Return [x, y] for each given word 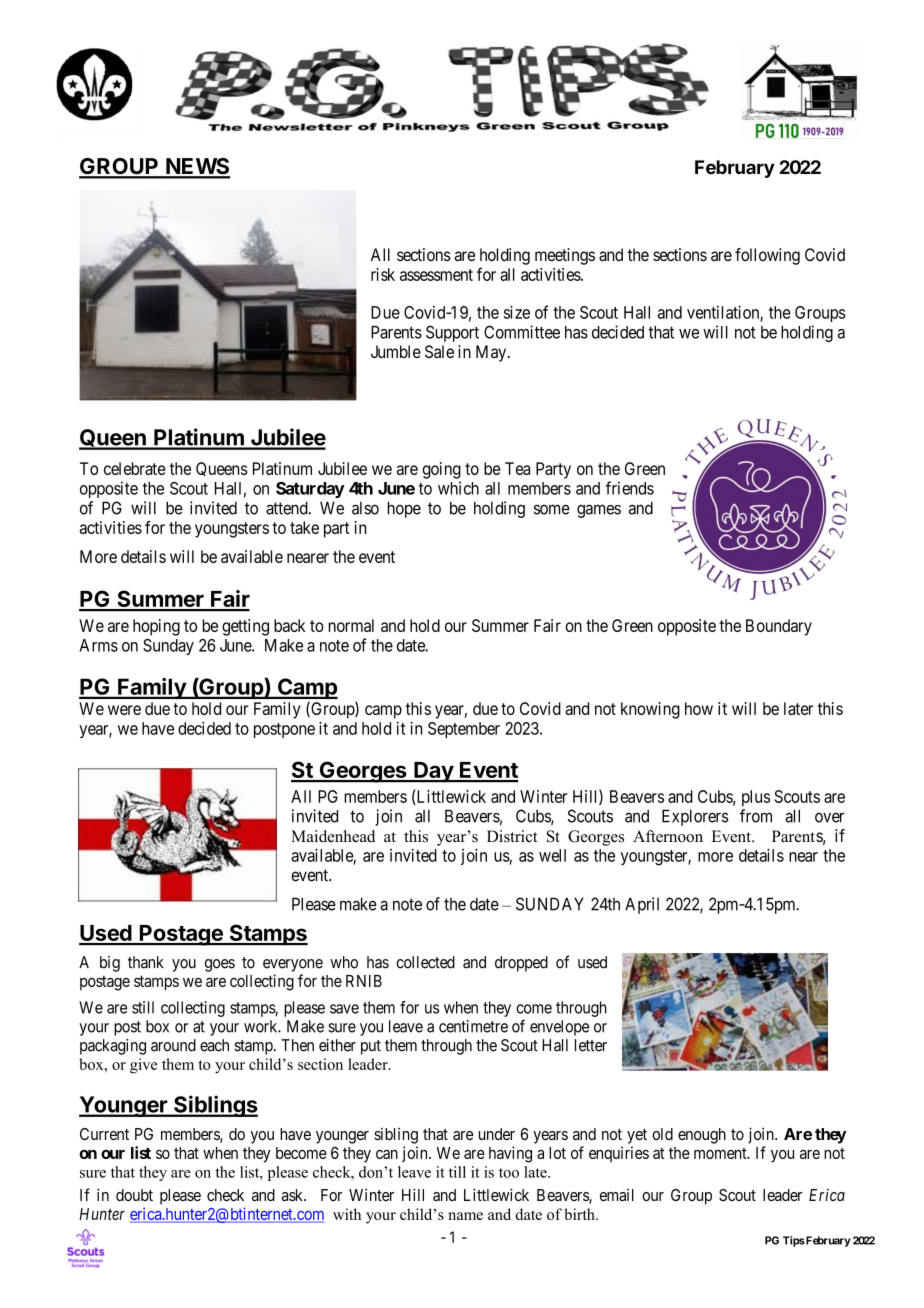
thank [146, 962]
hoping [156, 627]
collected [425, 962]
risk [383, 274]
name [465, 1216]
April [642, 905]
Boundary [779, 627]
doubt [134, 1195]
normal [351, 625]
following [767, 256]
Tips [794, 1241]
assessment [436, 275]
